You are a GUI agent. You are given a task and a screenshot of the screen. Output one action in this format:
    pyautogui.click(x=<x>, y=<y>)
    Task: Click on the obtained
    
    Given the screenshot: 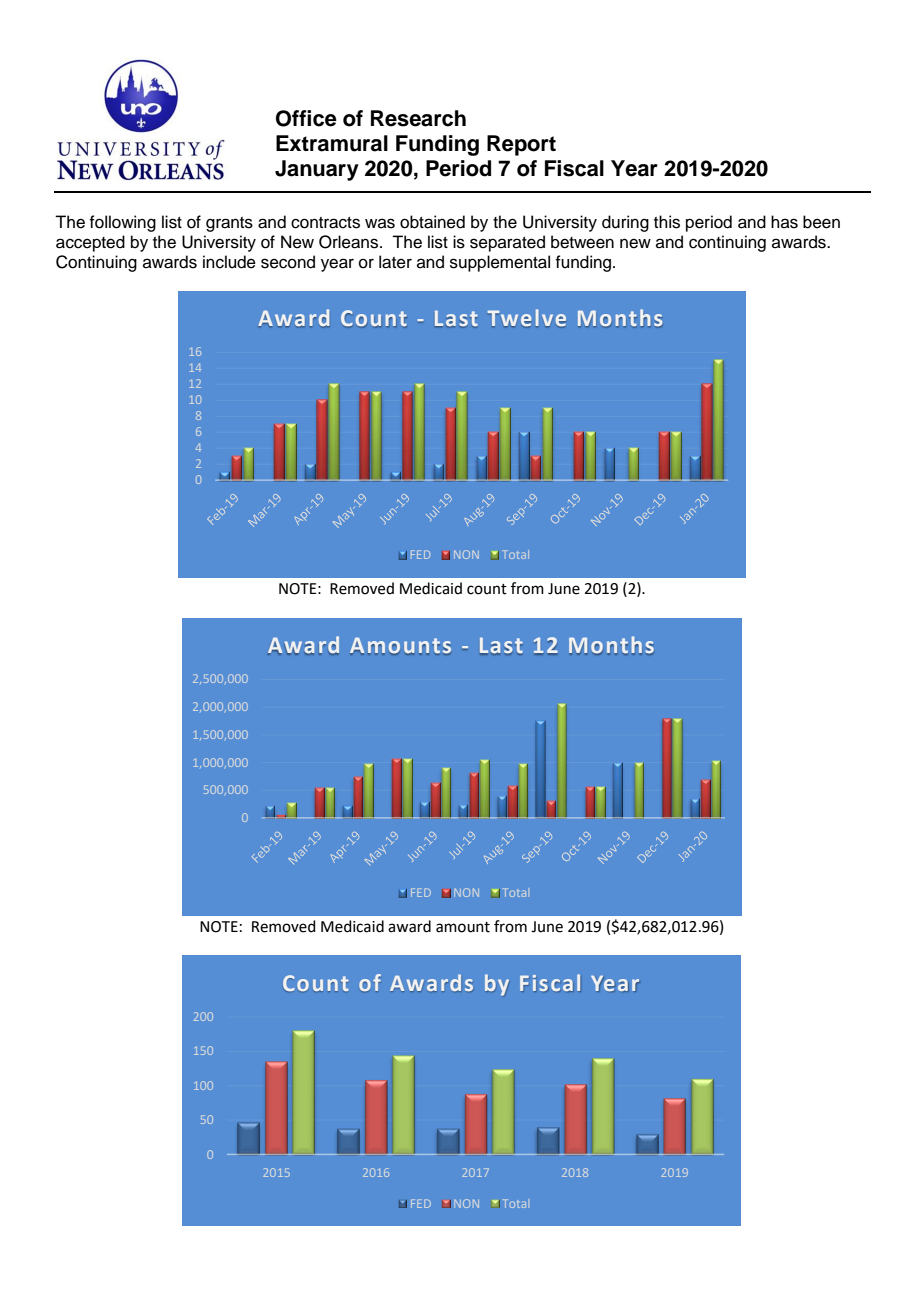 What is the action you would take?
    pyautogui.click(x=432, y=222)
